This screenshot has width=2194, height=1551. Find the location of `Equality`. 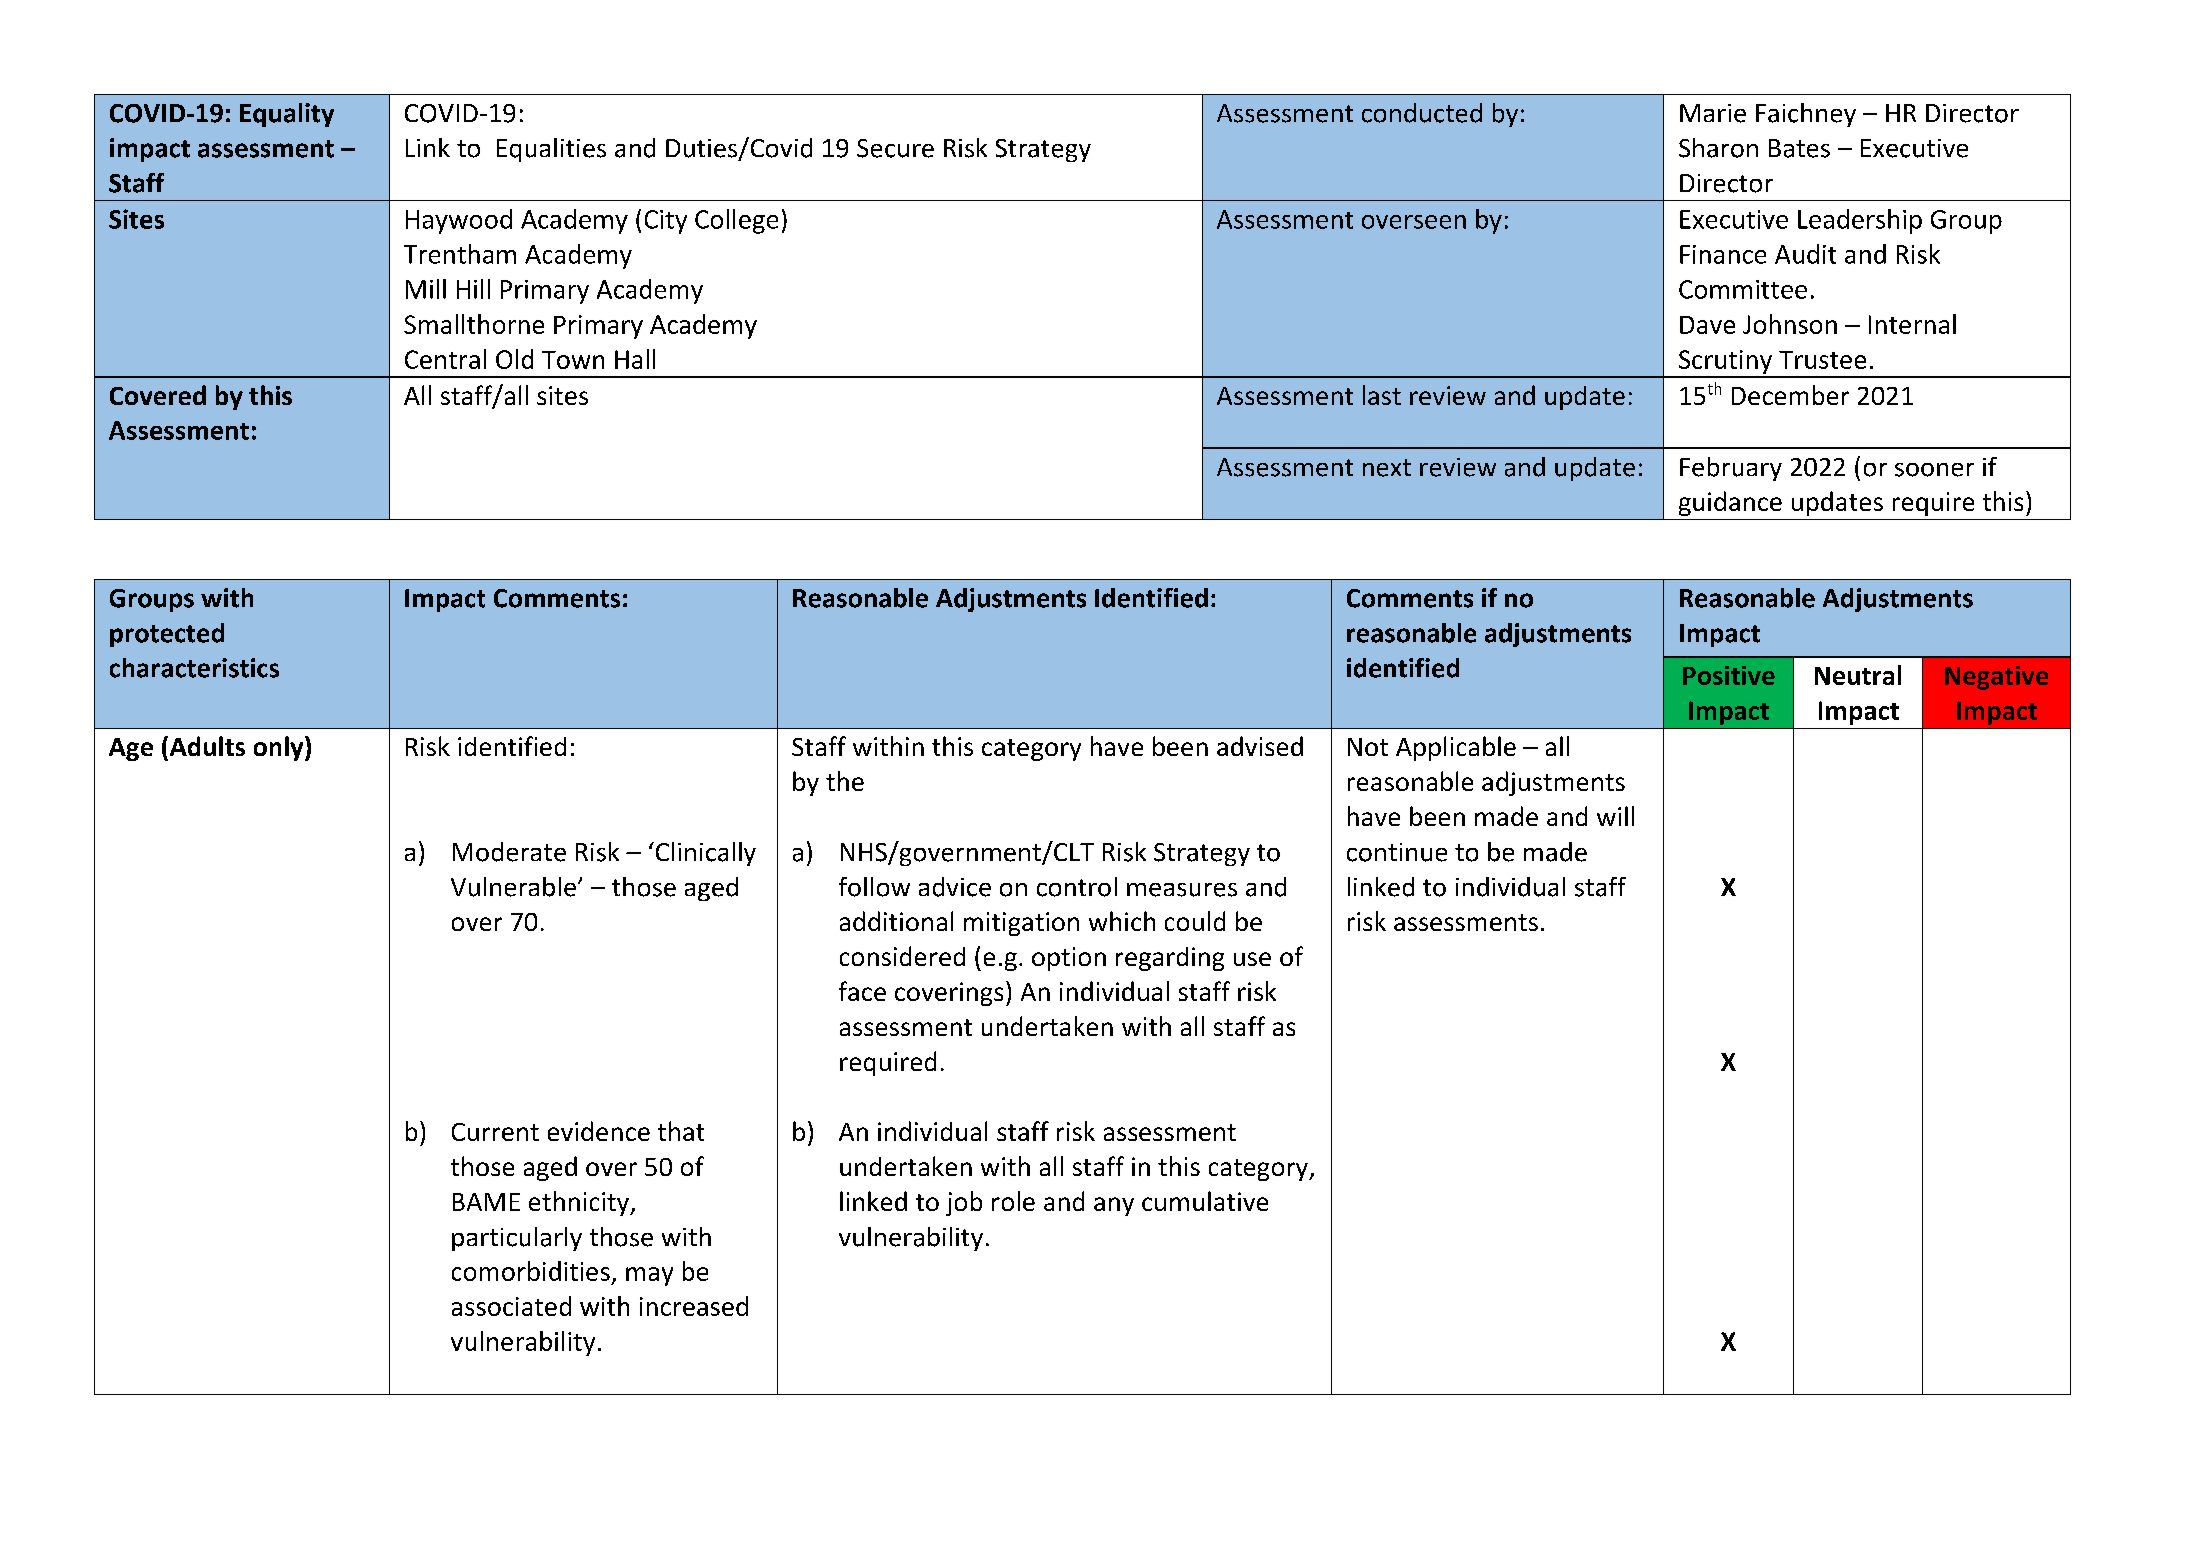

Equality is located at coordinates (287, 115).
